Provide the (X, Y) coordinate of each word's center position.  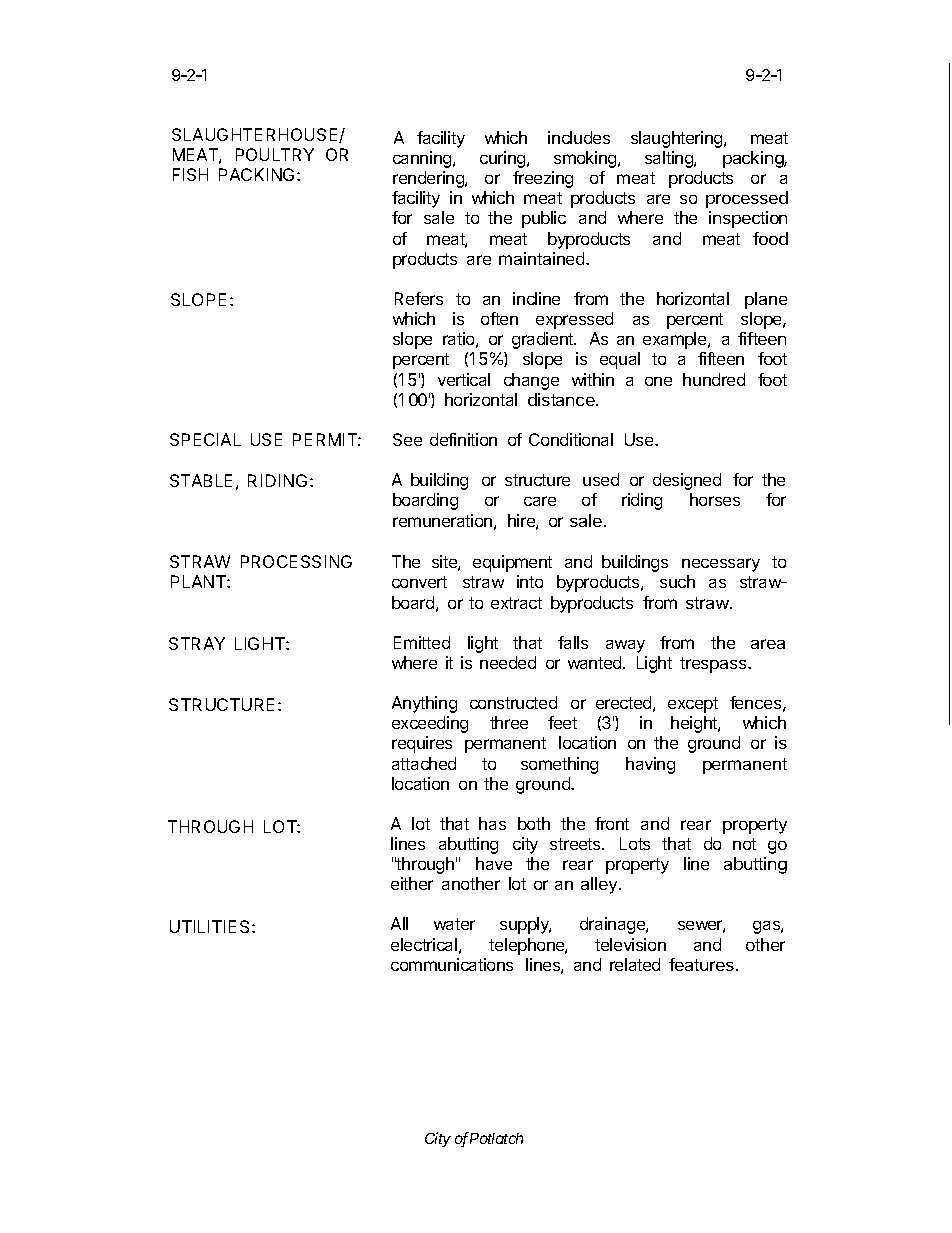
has (492, 823)
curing (504, 159)
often (499, 318)
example (676, 340)
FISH (190, 174)
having (650, 765)
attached (424, 763)
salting (670, 159)
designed (687, 481)
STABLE (201, 480)
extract (516, 603)
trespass (714, 665)
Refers (419, 298)
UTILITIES (211, 926)
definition (463, 439)
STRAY (197, 643)
